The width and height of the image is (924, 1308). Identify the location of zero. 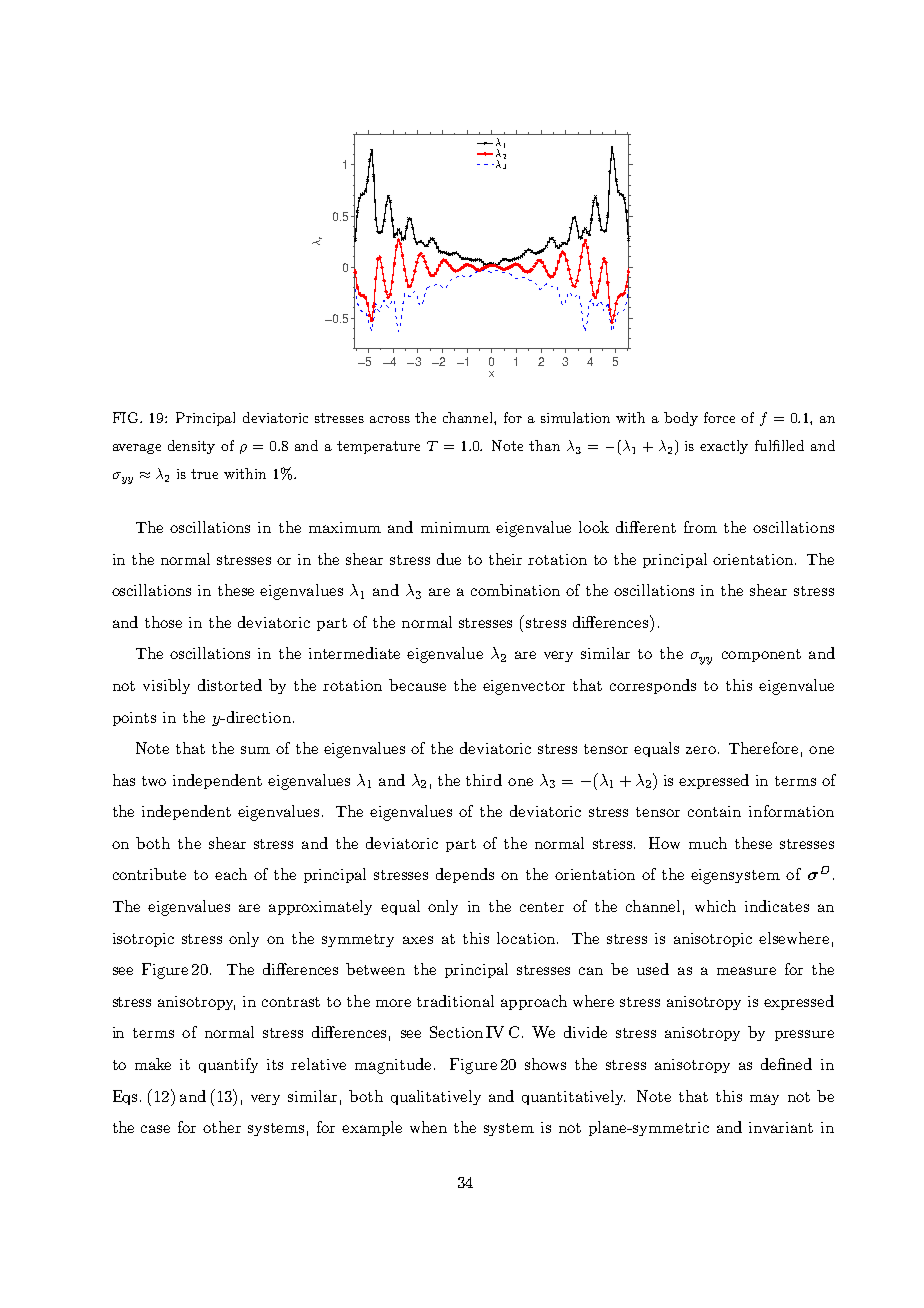
(701, 750).
